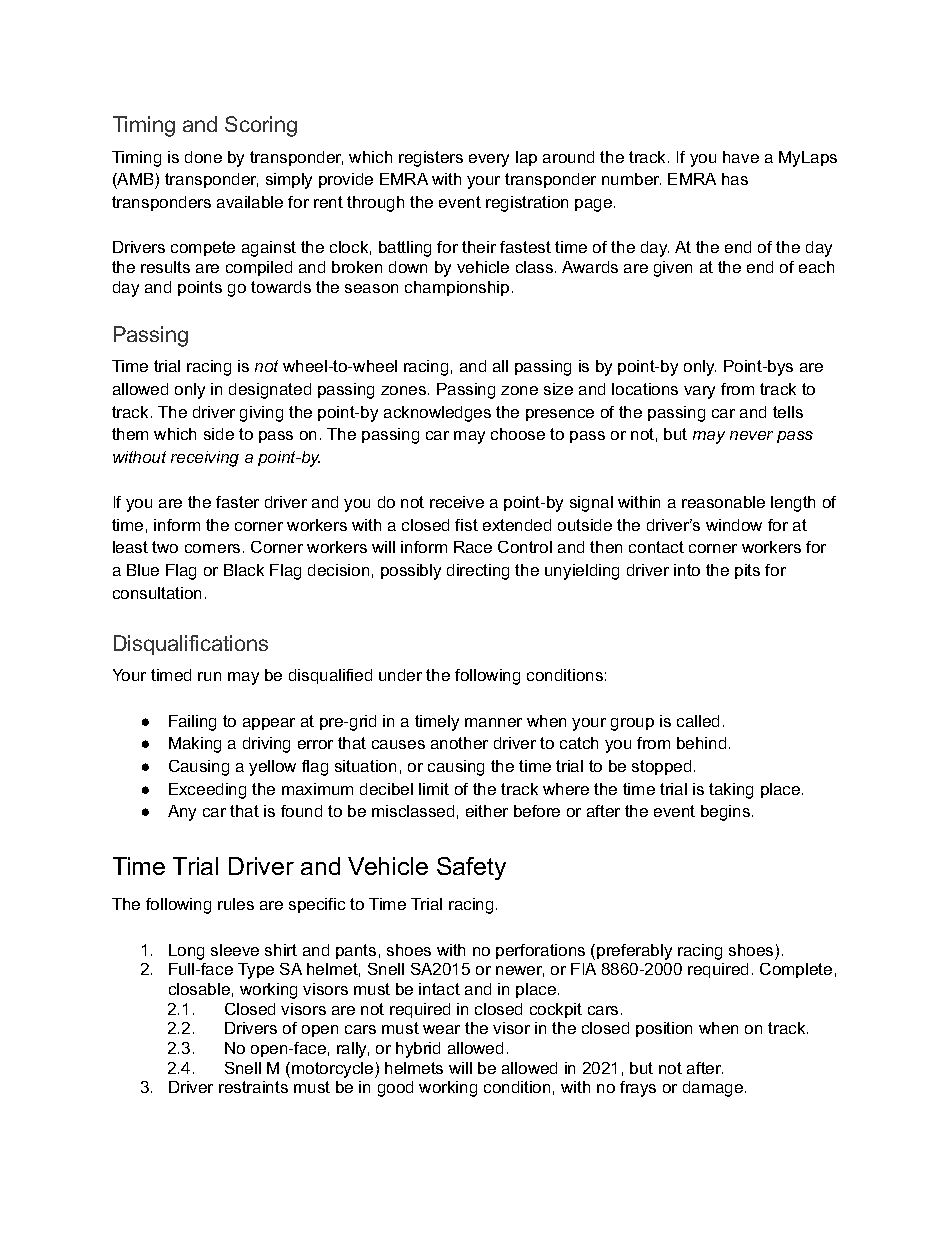 The image size is (952, 1233). What do you see at coordinates (487, 811) in the screenshot?
I see `either` at bounding box center [487, 811].
